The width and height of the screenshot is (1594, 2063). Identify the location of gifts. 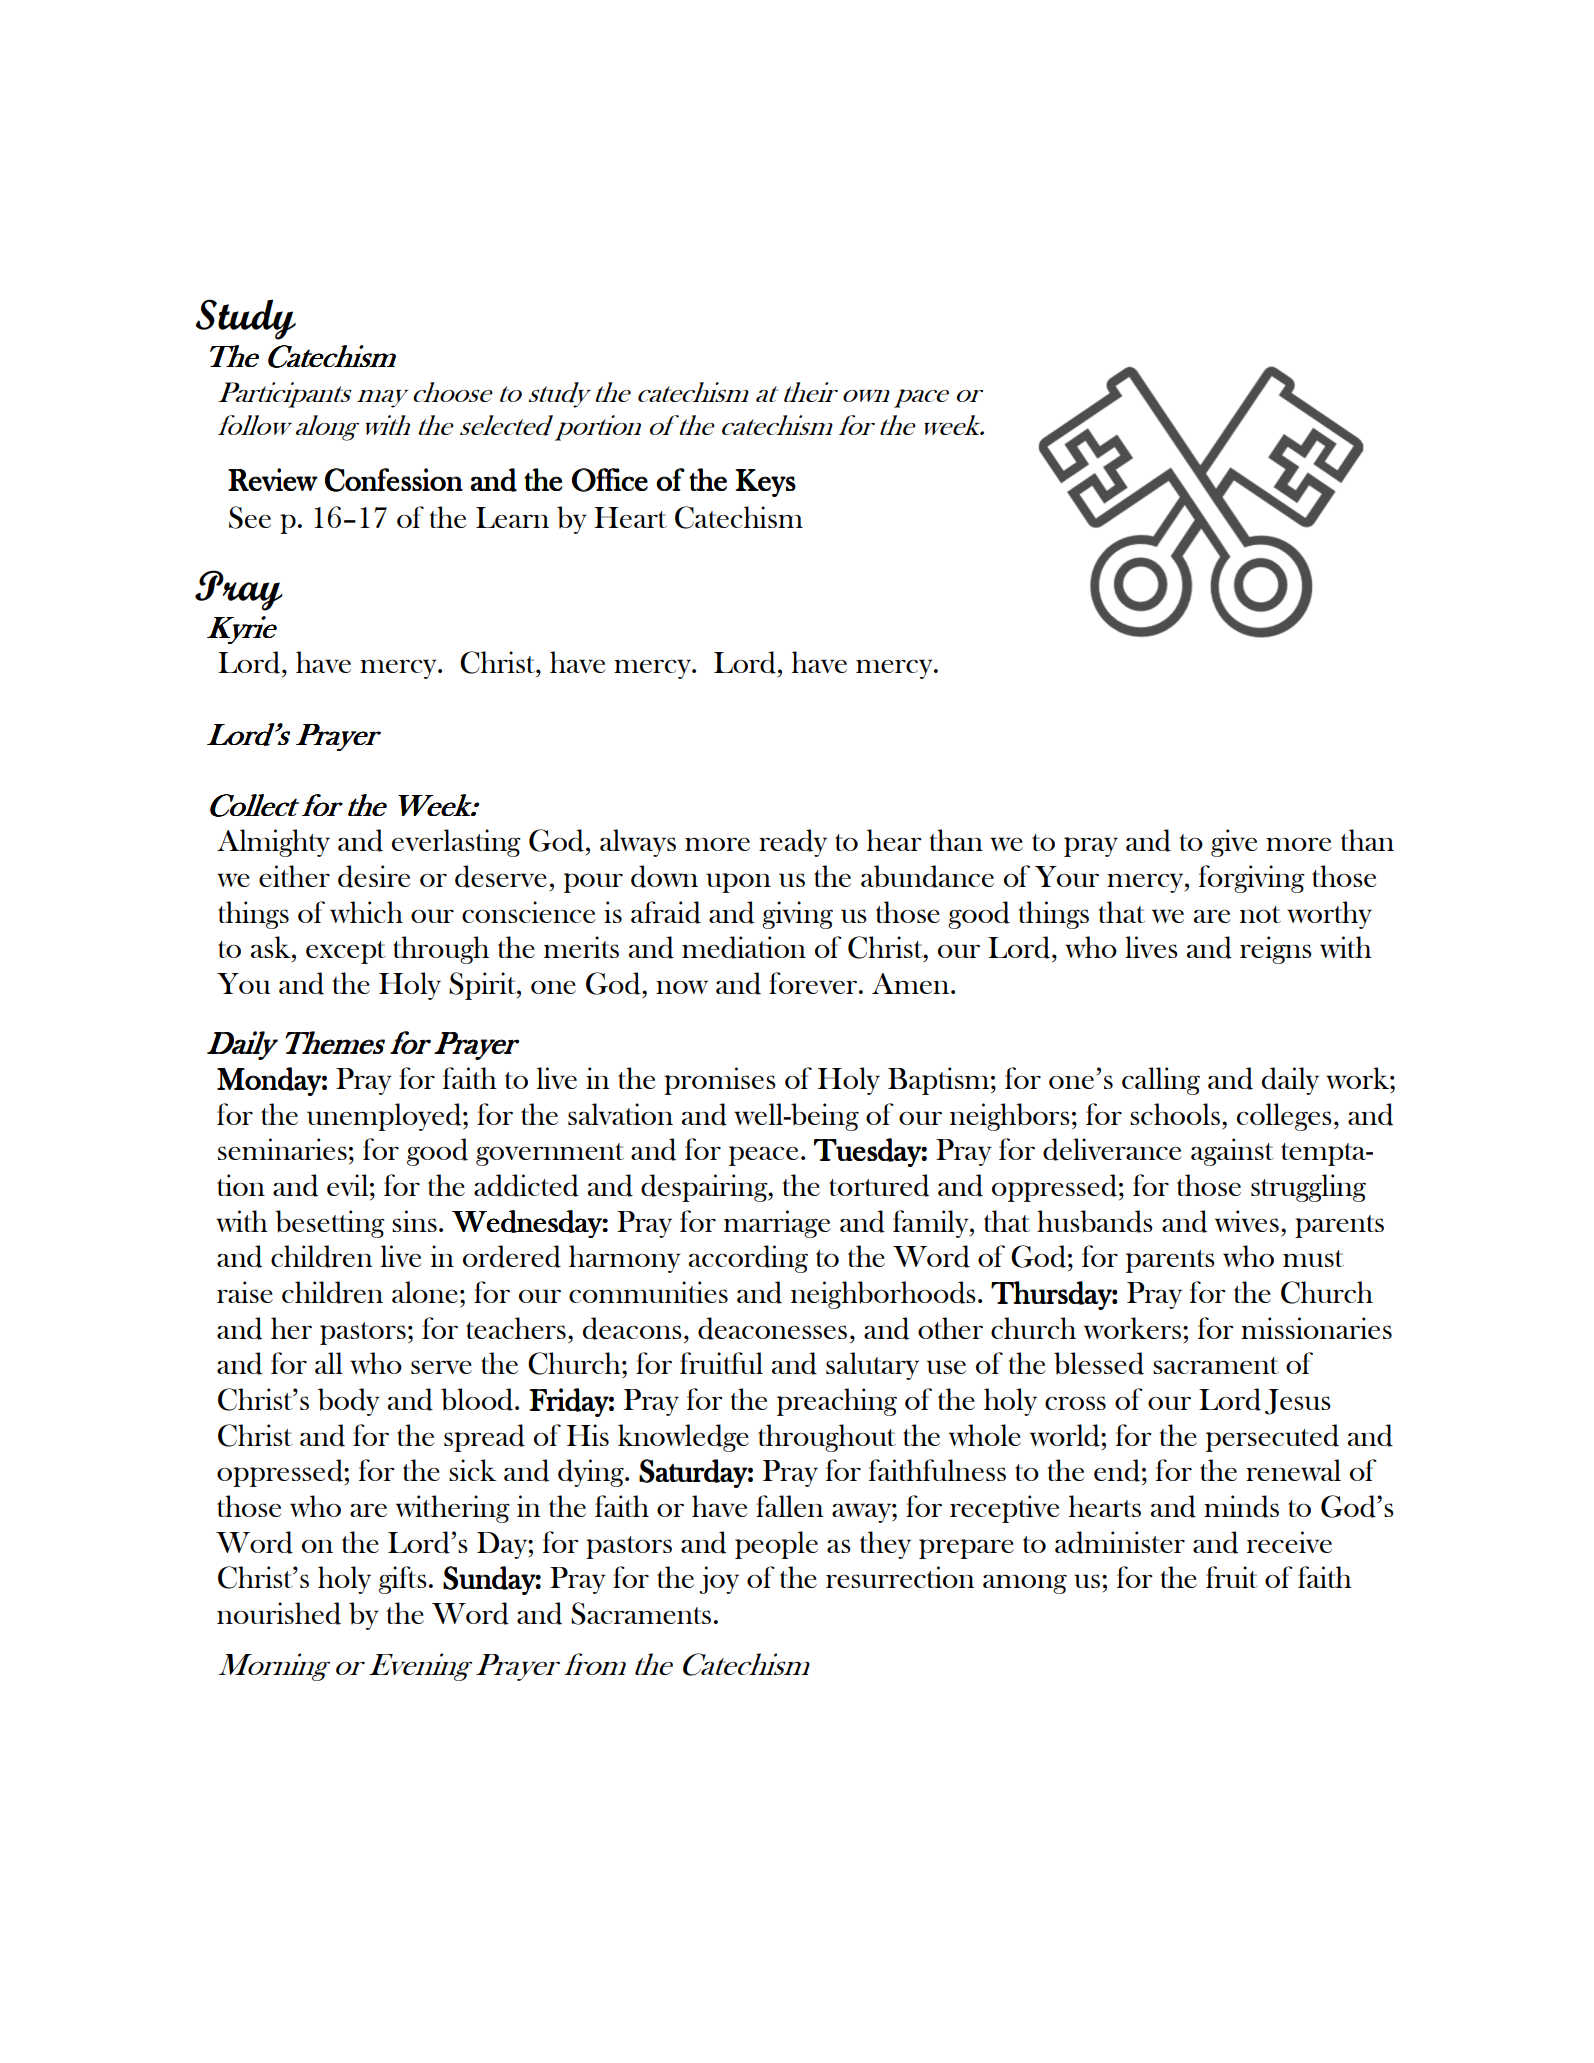
(403, 1580).
